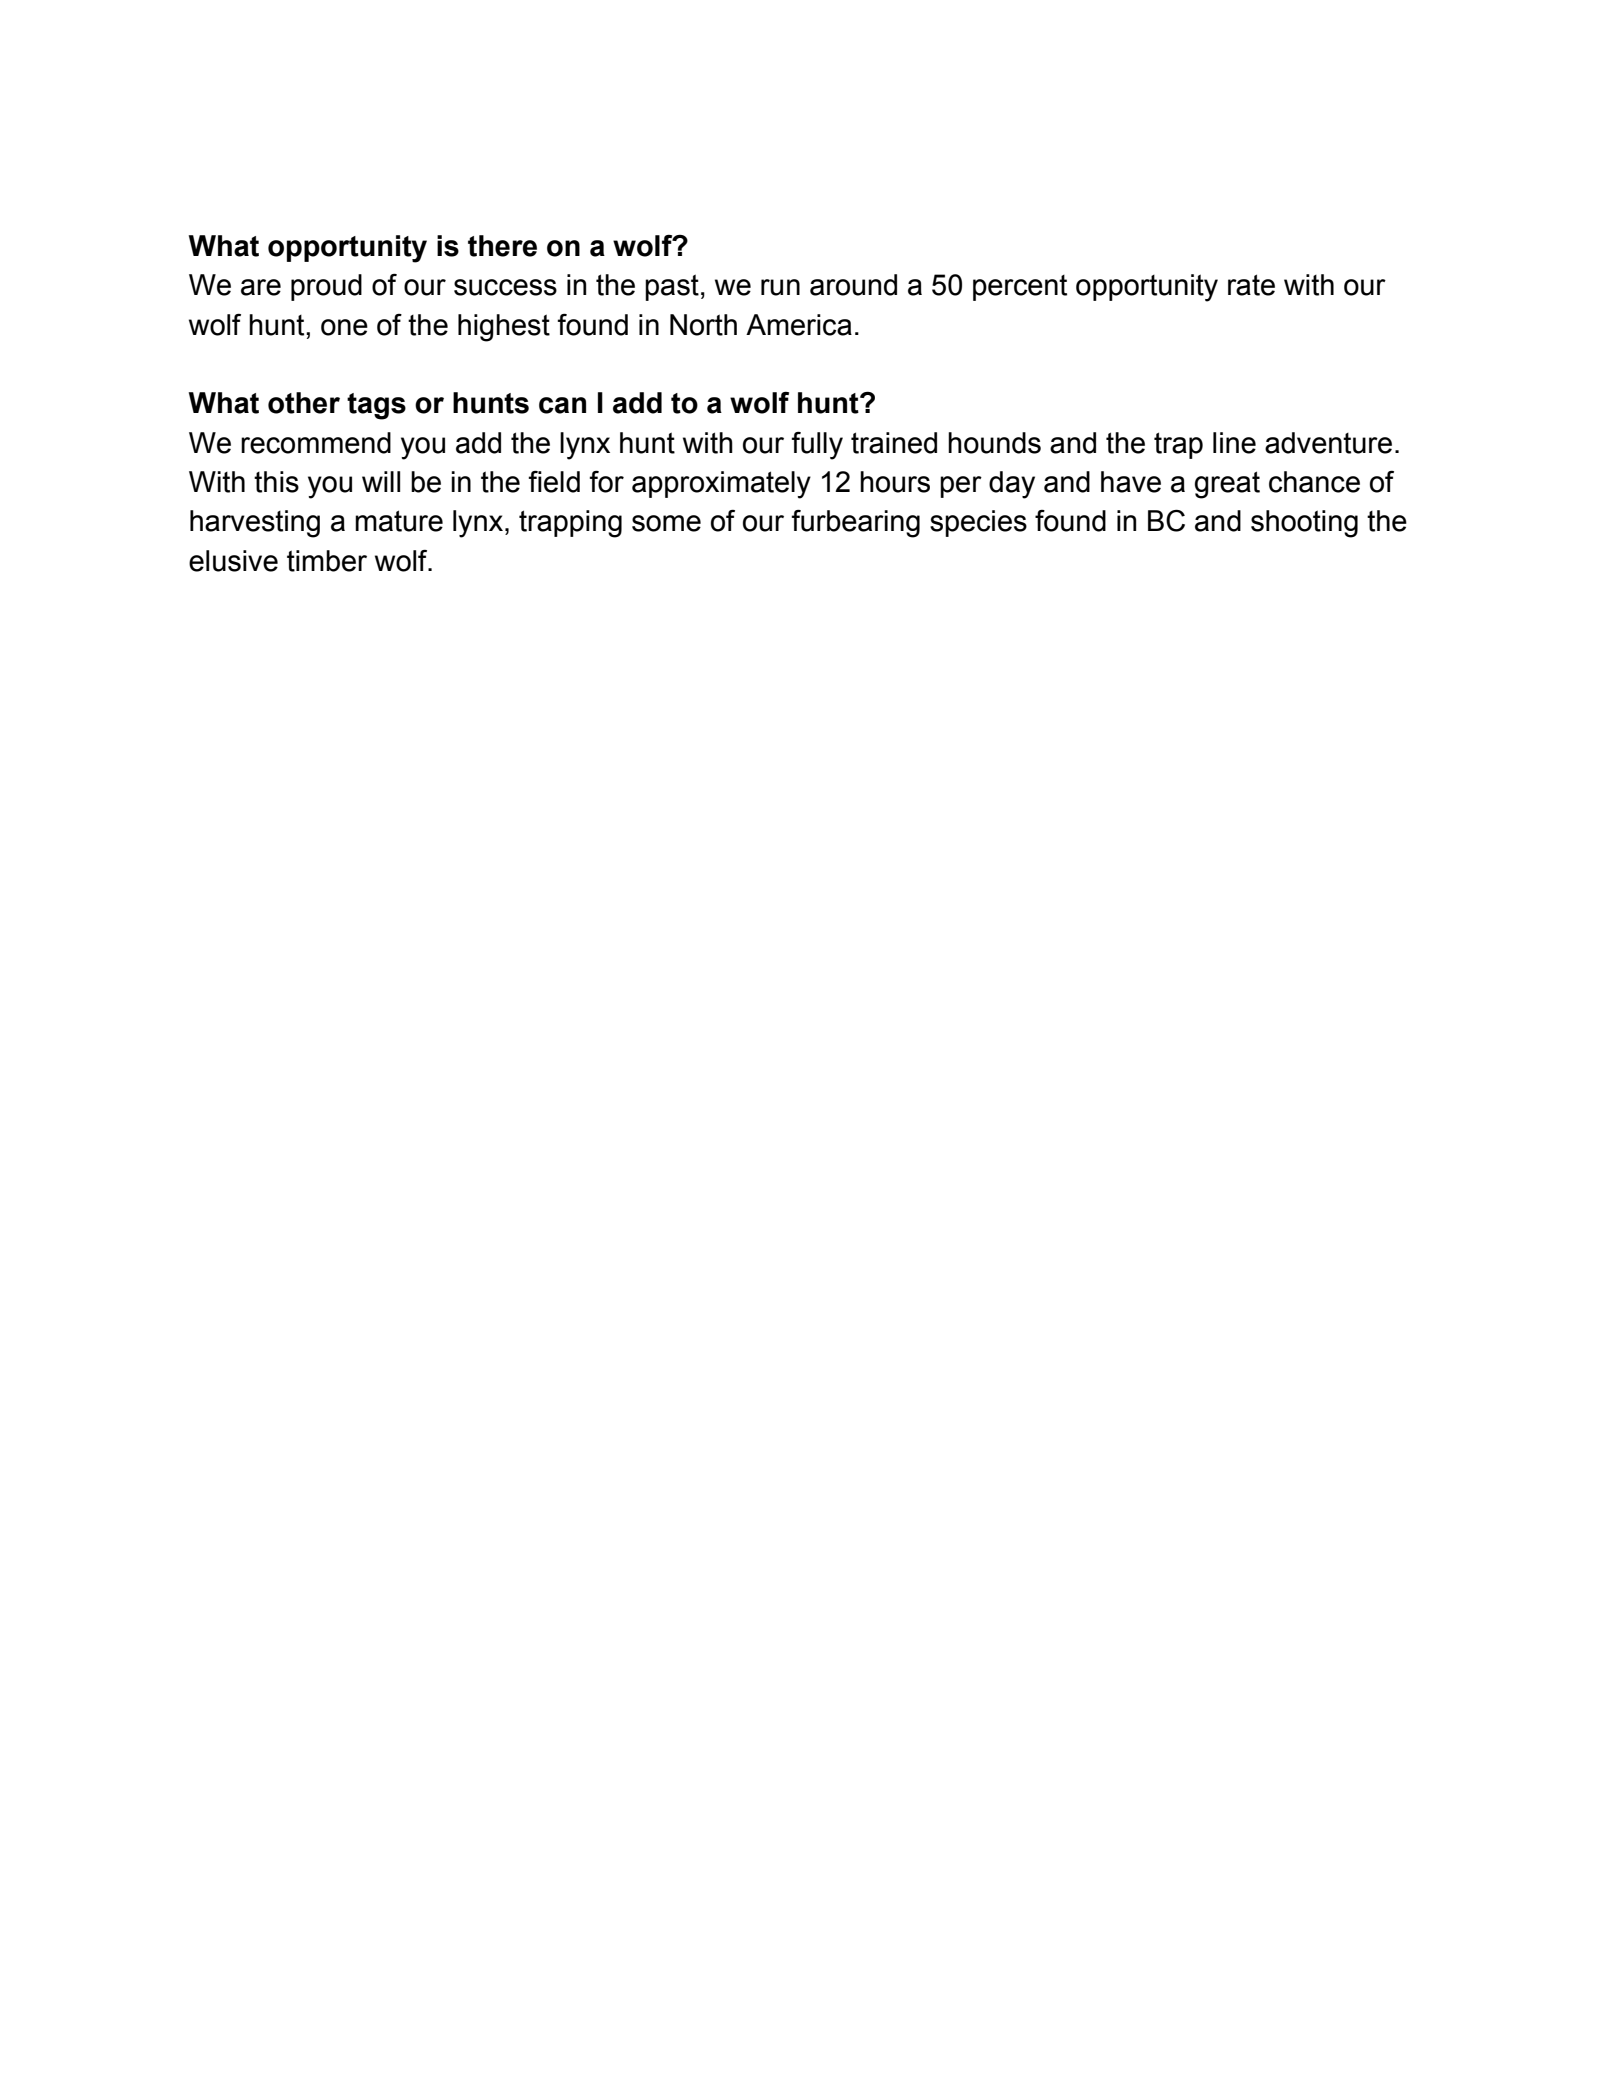 Image resolution: width=1606 pixels, height=2078 pixels. I want to click on line, so click(1234, 443).
